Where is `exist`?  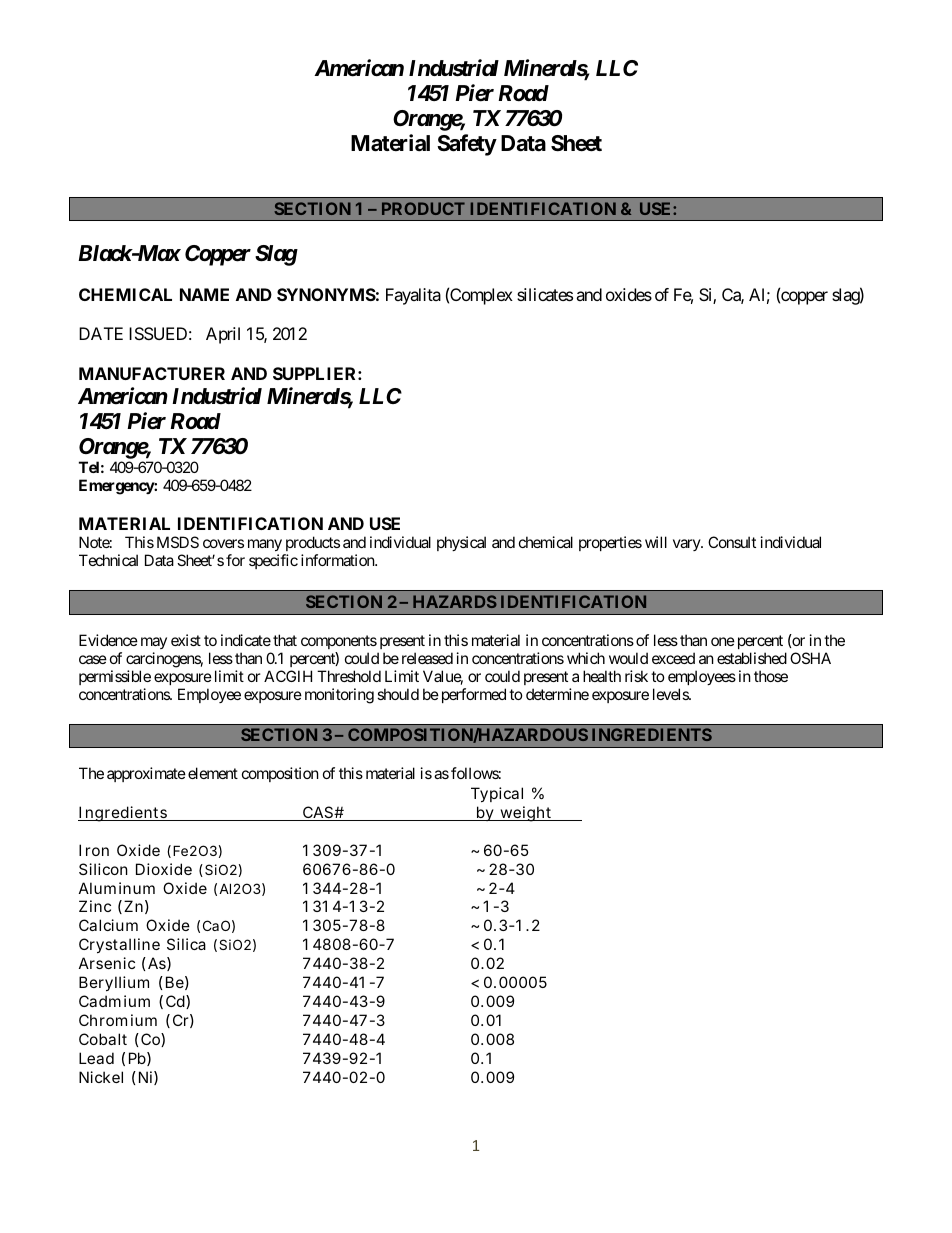
exist is located at coordinates (186, 640).
